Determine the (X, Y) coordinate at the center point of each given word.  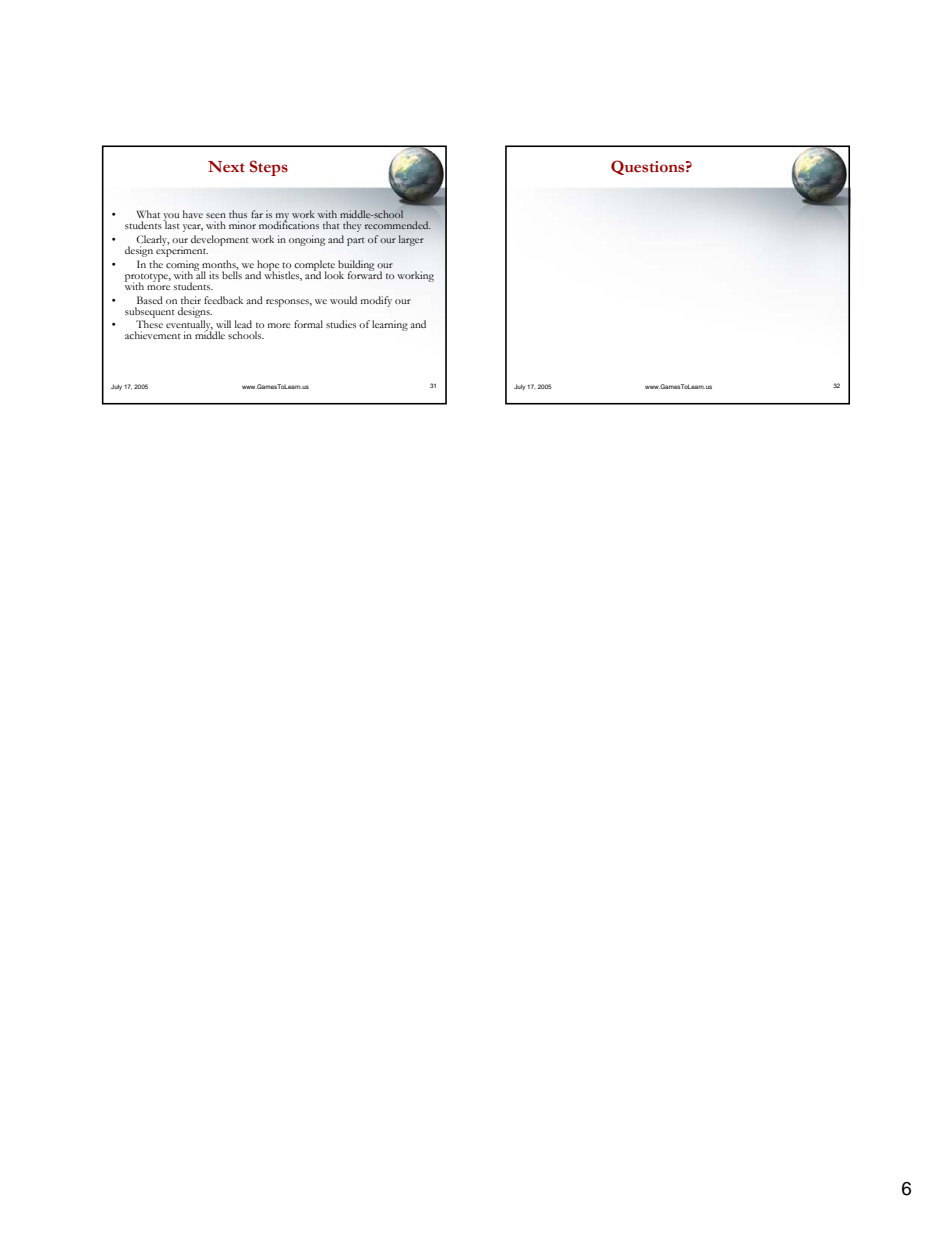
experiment (182, 250)
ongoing (307, 240)
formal (308, 324)
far (257, 214)
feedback (223, 300)
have (193, 214)
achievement (153, 335)
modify (376, 301)
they (352, 226)
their (191, 300)
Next (226, 167)
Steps (269, 168)
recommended (397, 225)
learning (390, 325)
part (356, 242)
